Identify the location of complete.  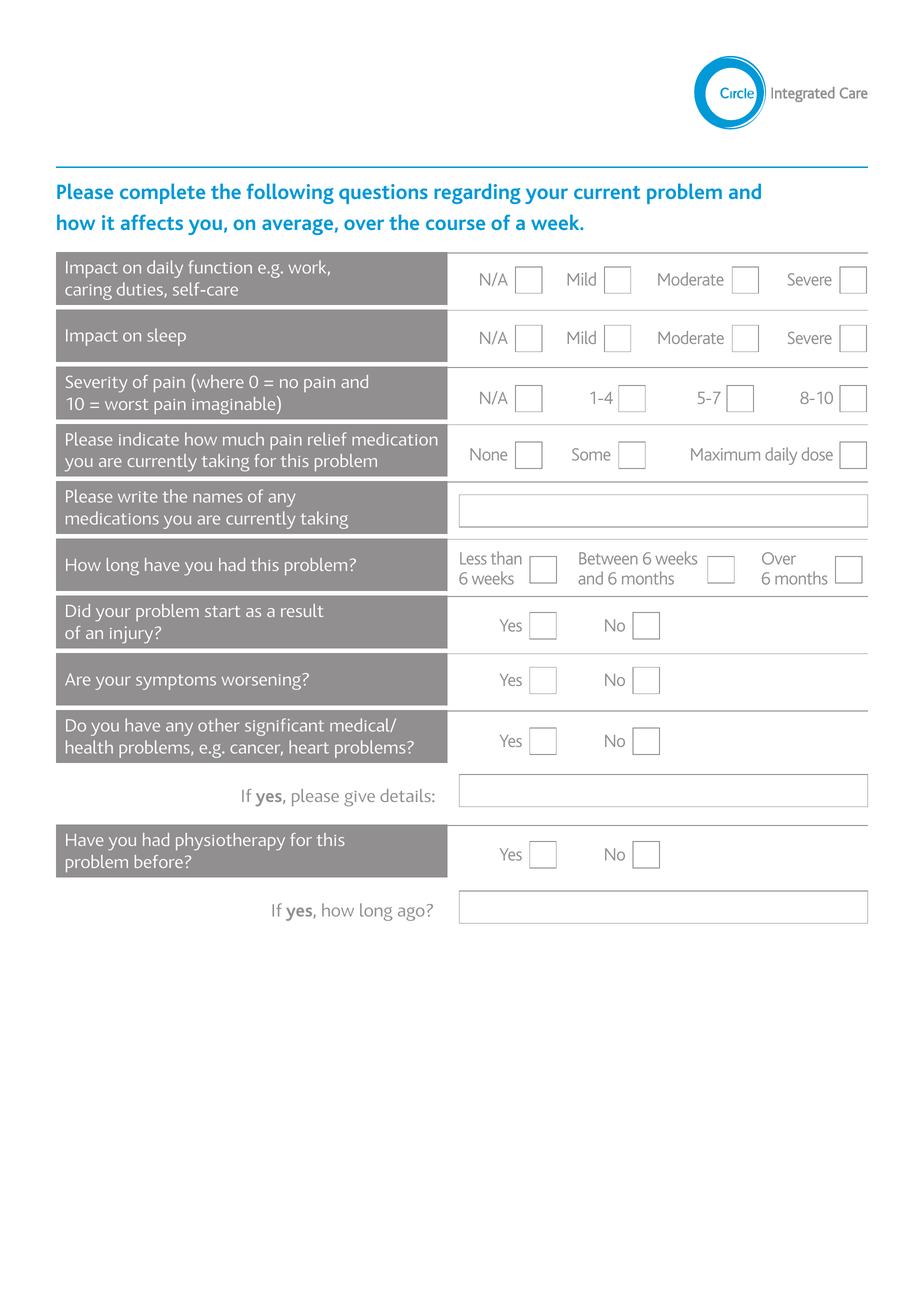
(162, 193).
